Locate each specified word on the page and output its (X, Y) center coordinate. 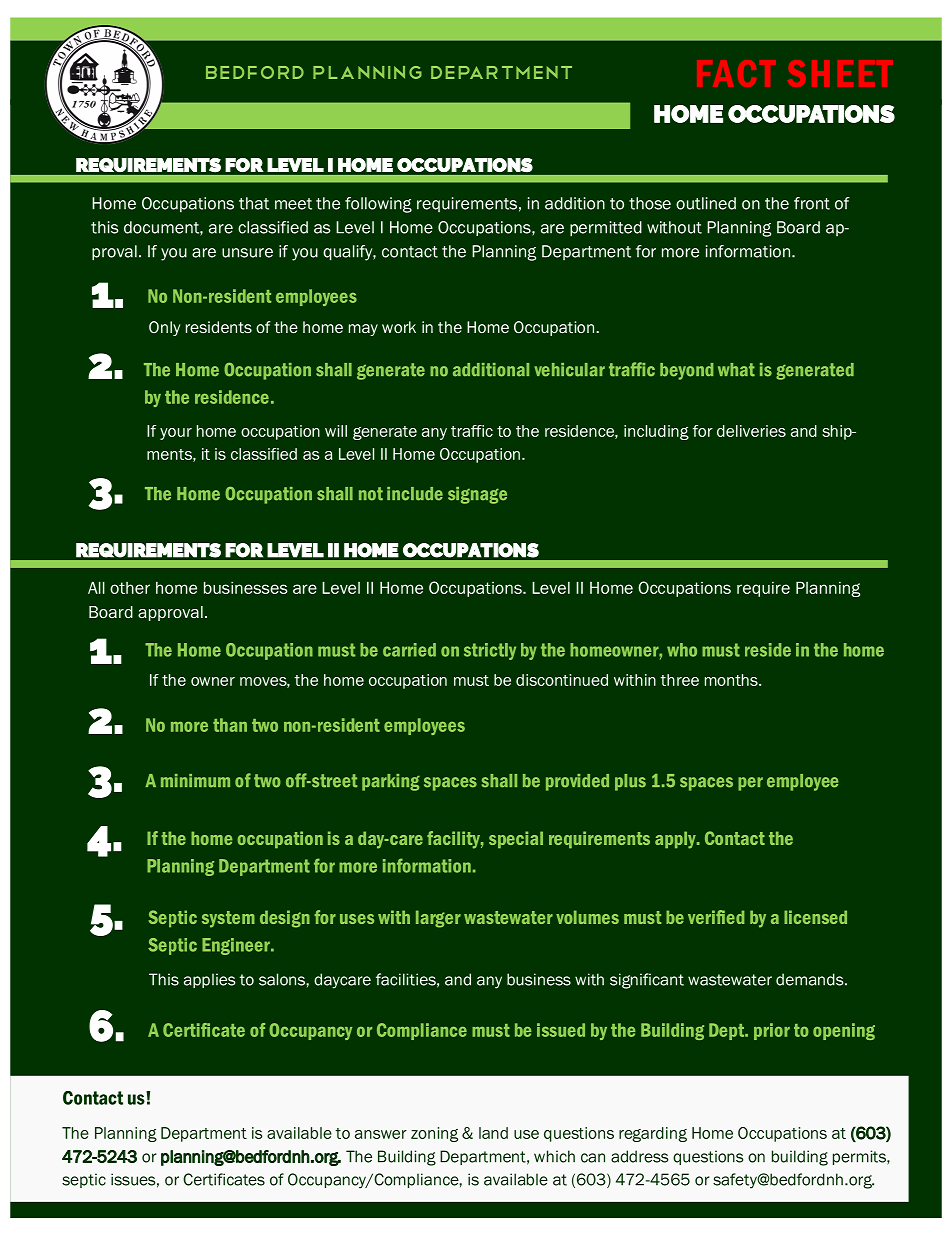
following (378, 205)
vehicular (569, 370)
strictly (490, 651)
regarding (653, 1134)
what (736, 370)
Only (164, 328)
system (228, 919)
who (682, 650)
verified (716, 917)
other (130, 588)
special (516, 839)
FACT (736, 73)
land (493, 1133)
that (254, 203)
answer (381, 1134)
